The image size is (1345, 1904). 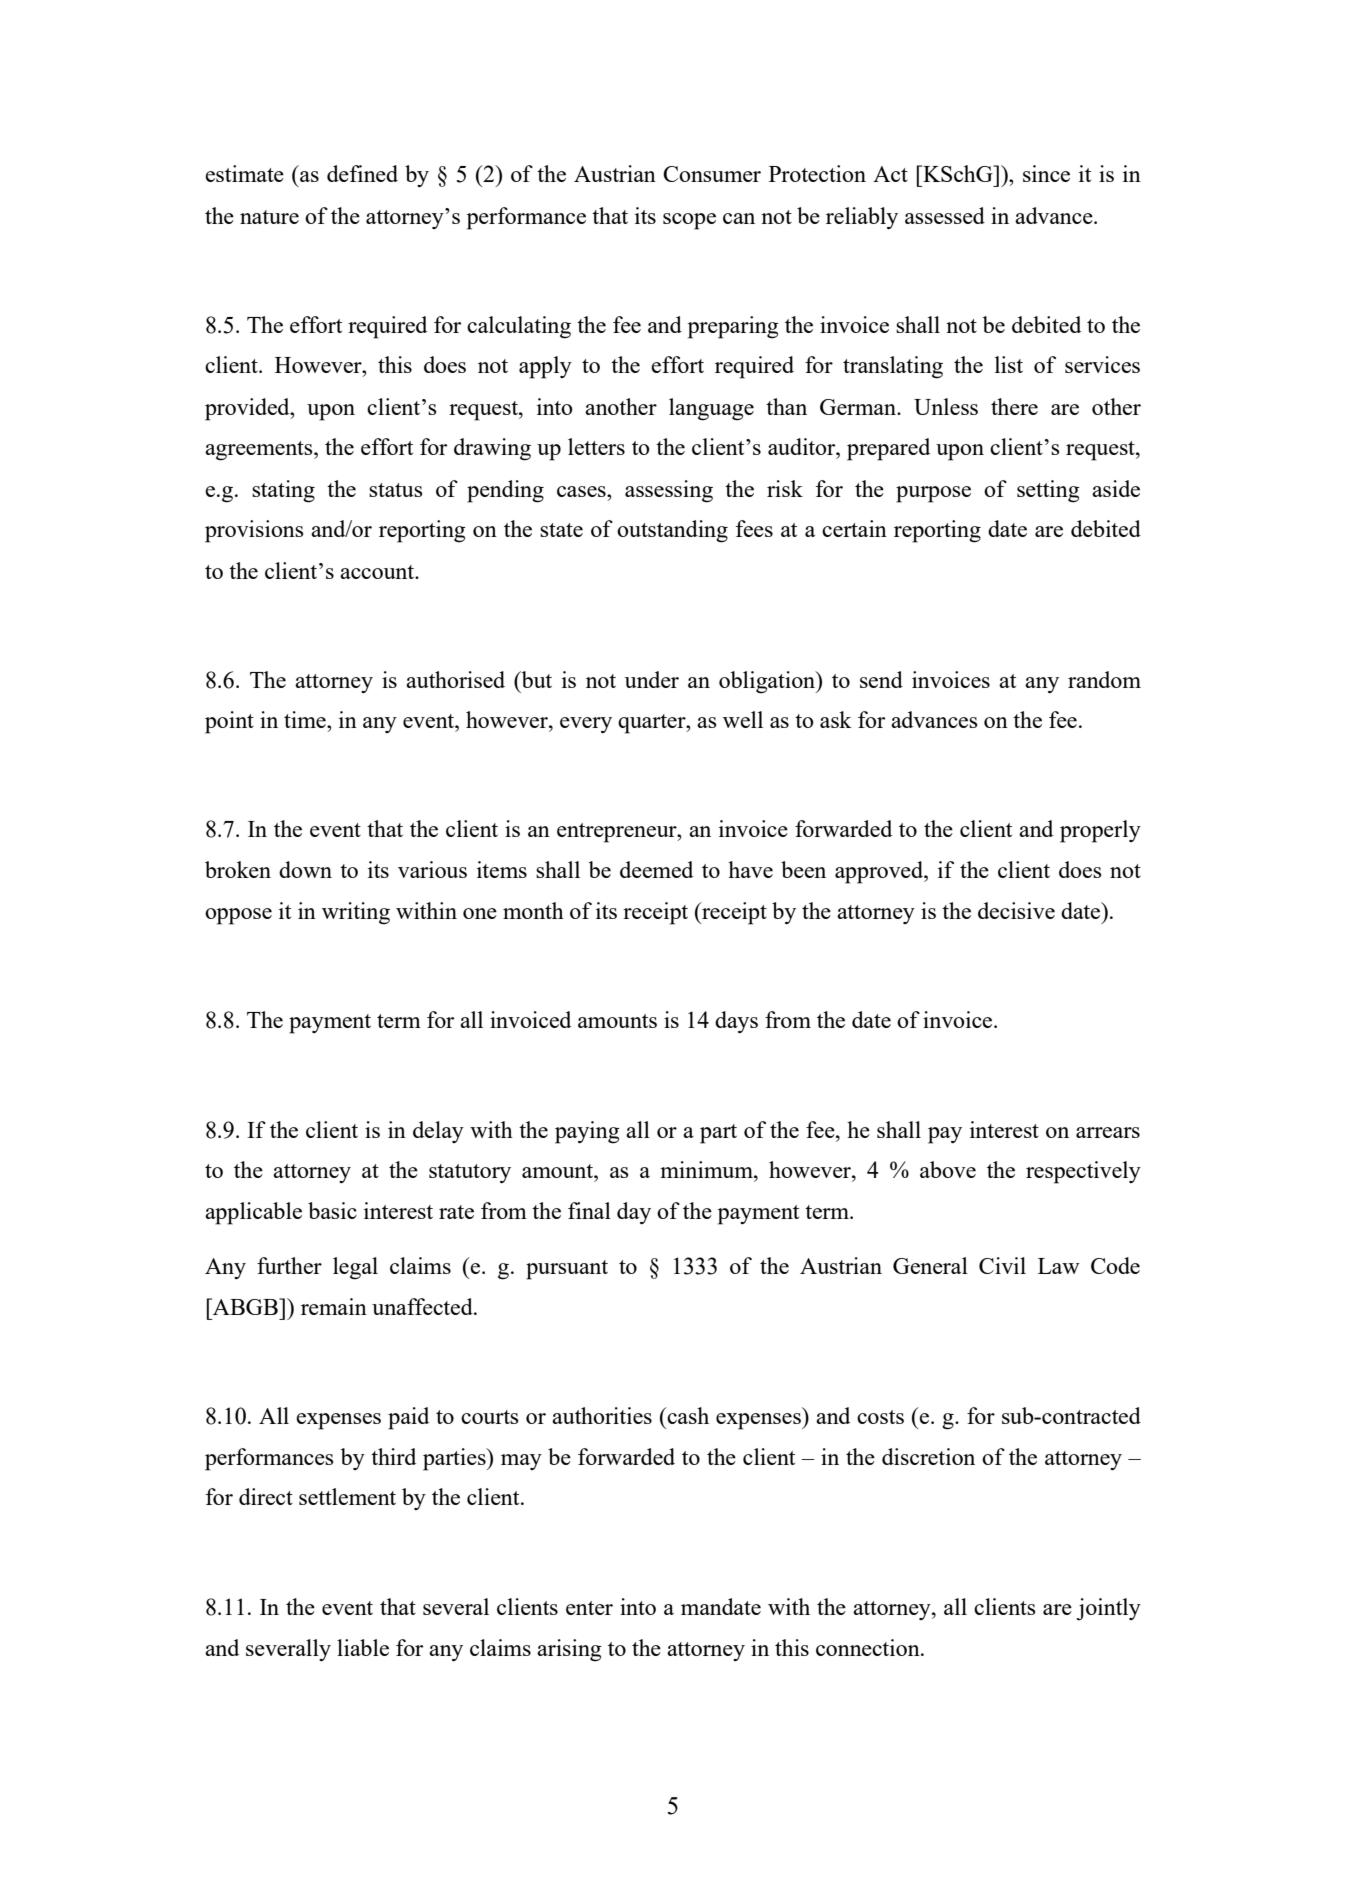 I want to click on assessed, so click(x=945, y=215).
